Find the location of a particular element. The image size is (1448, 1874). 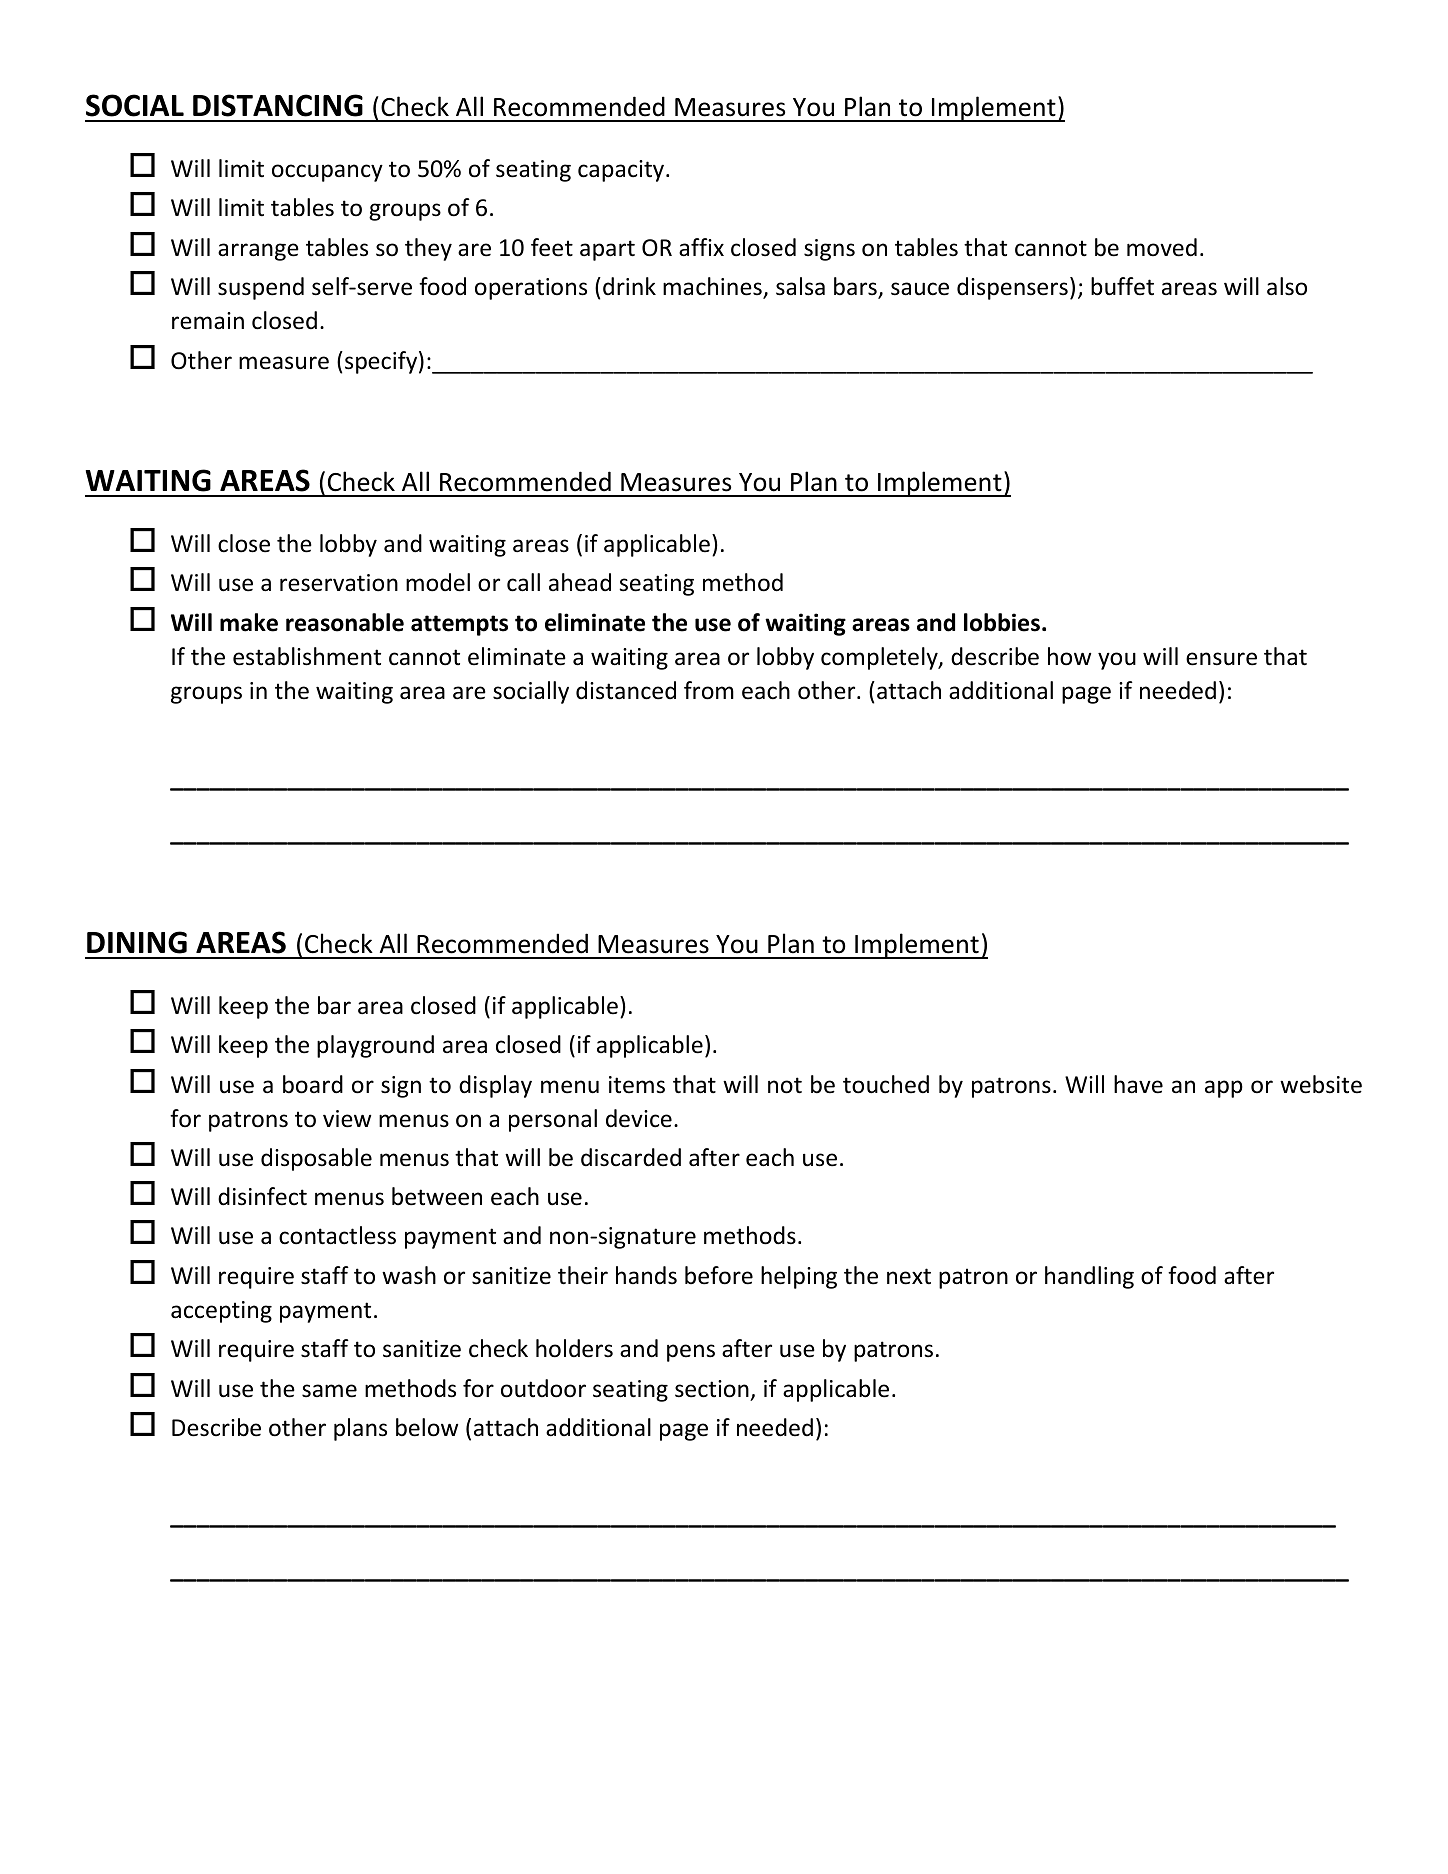

reservation is located at coordinates (339, 583).
